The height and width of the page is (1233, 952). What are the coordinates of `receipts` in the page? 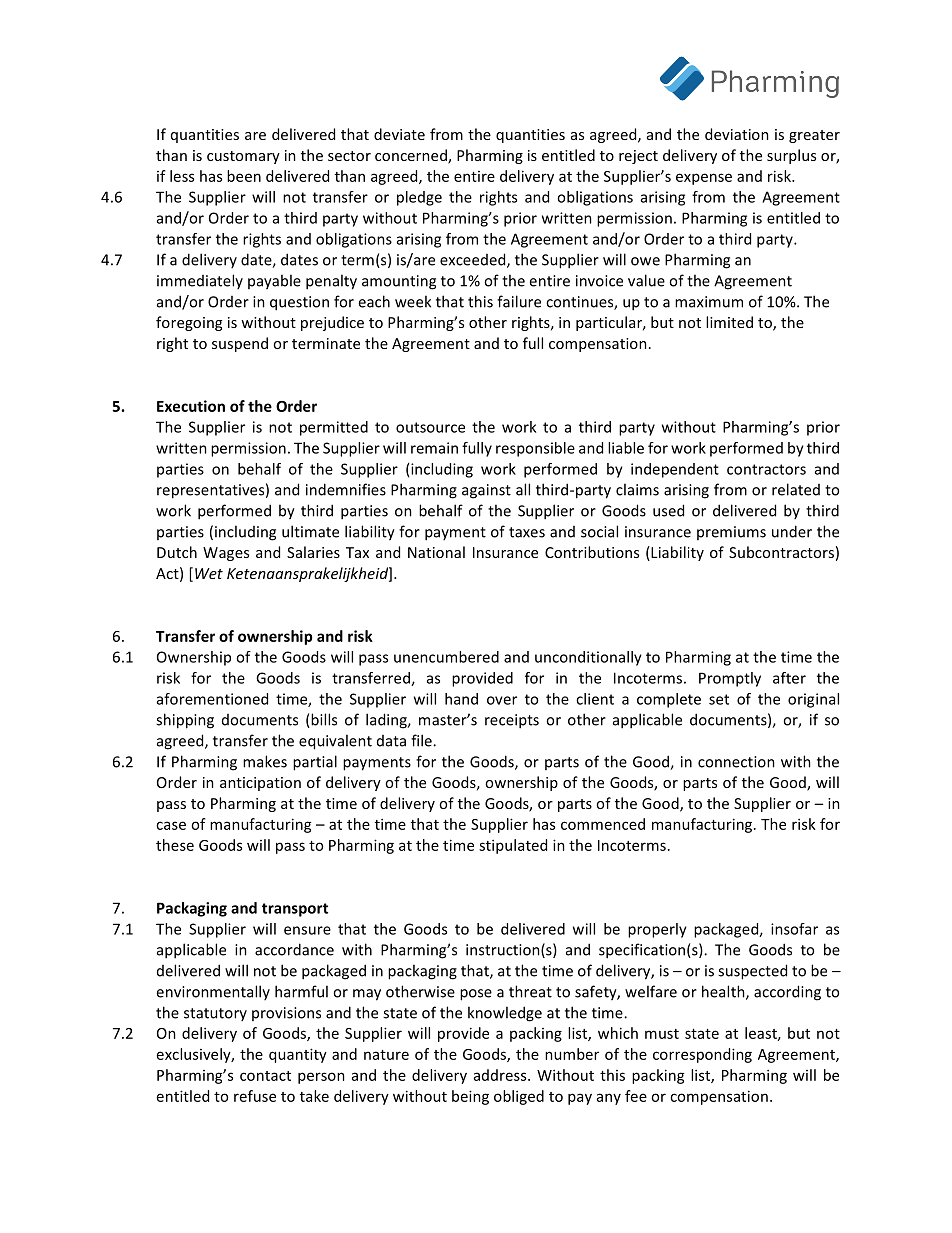 It's located at (512, 721).
